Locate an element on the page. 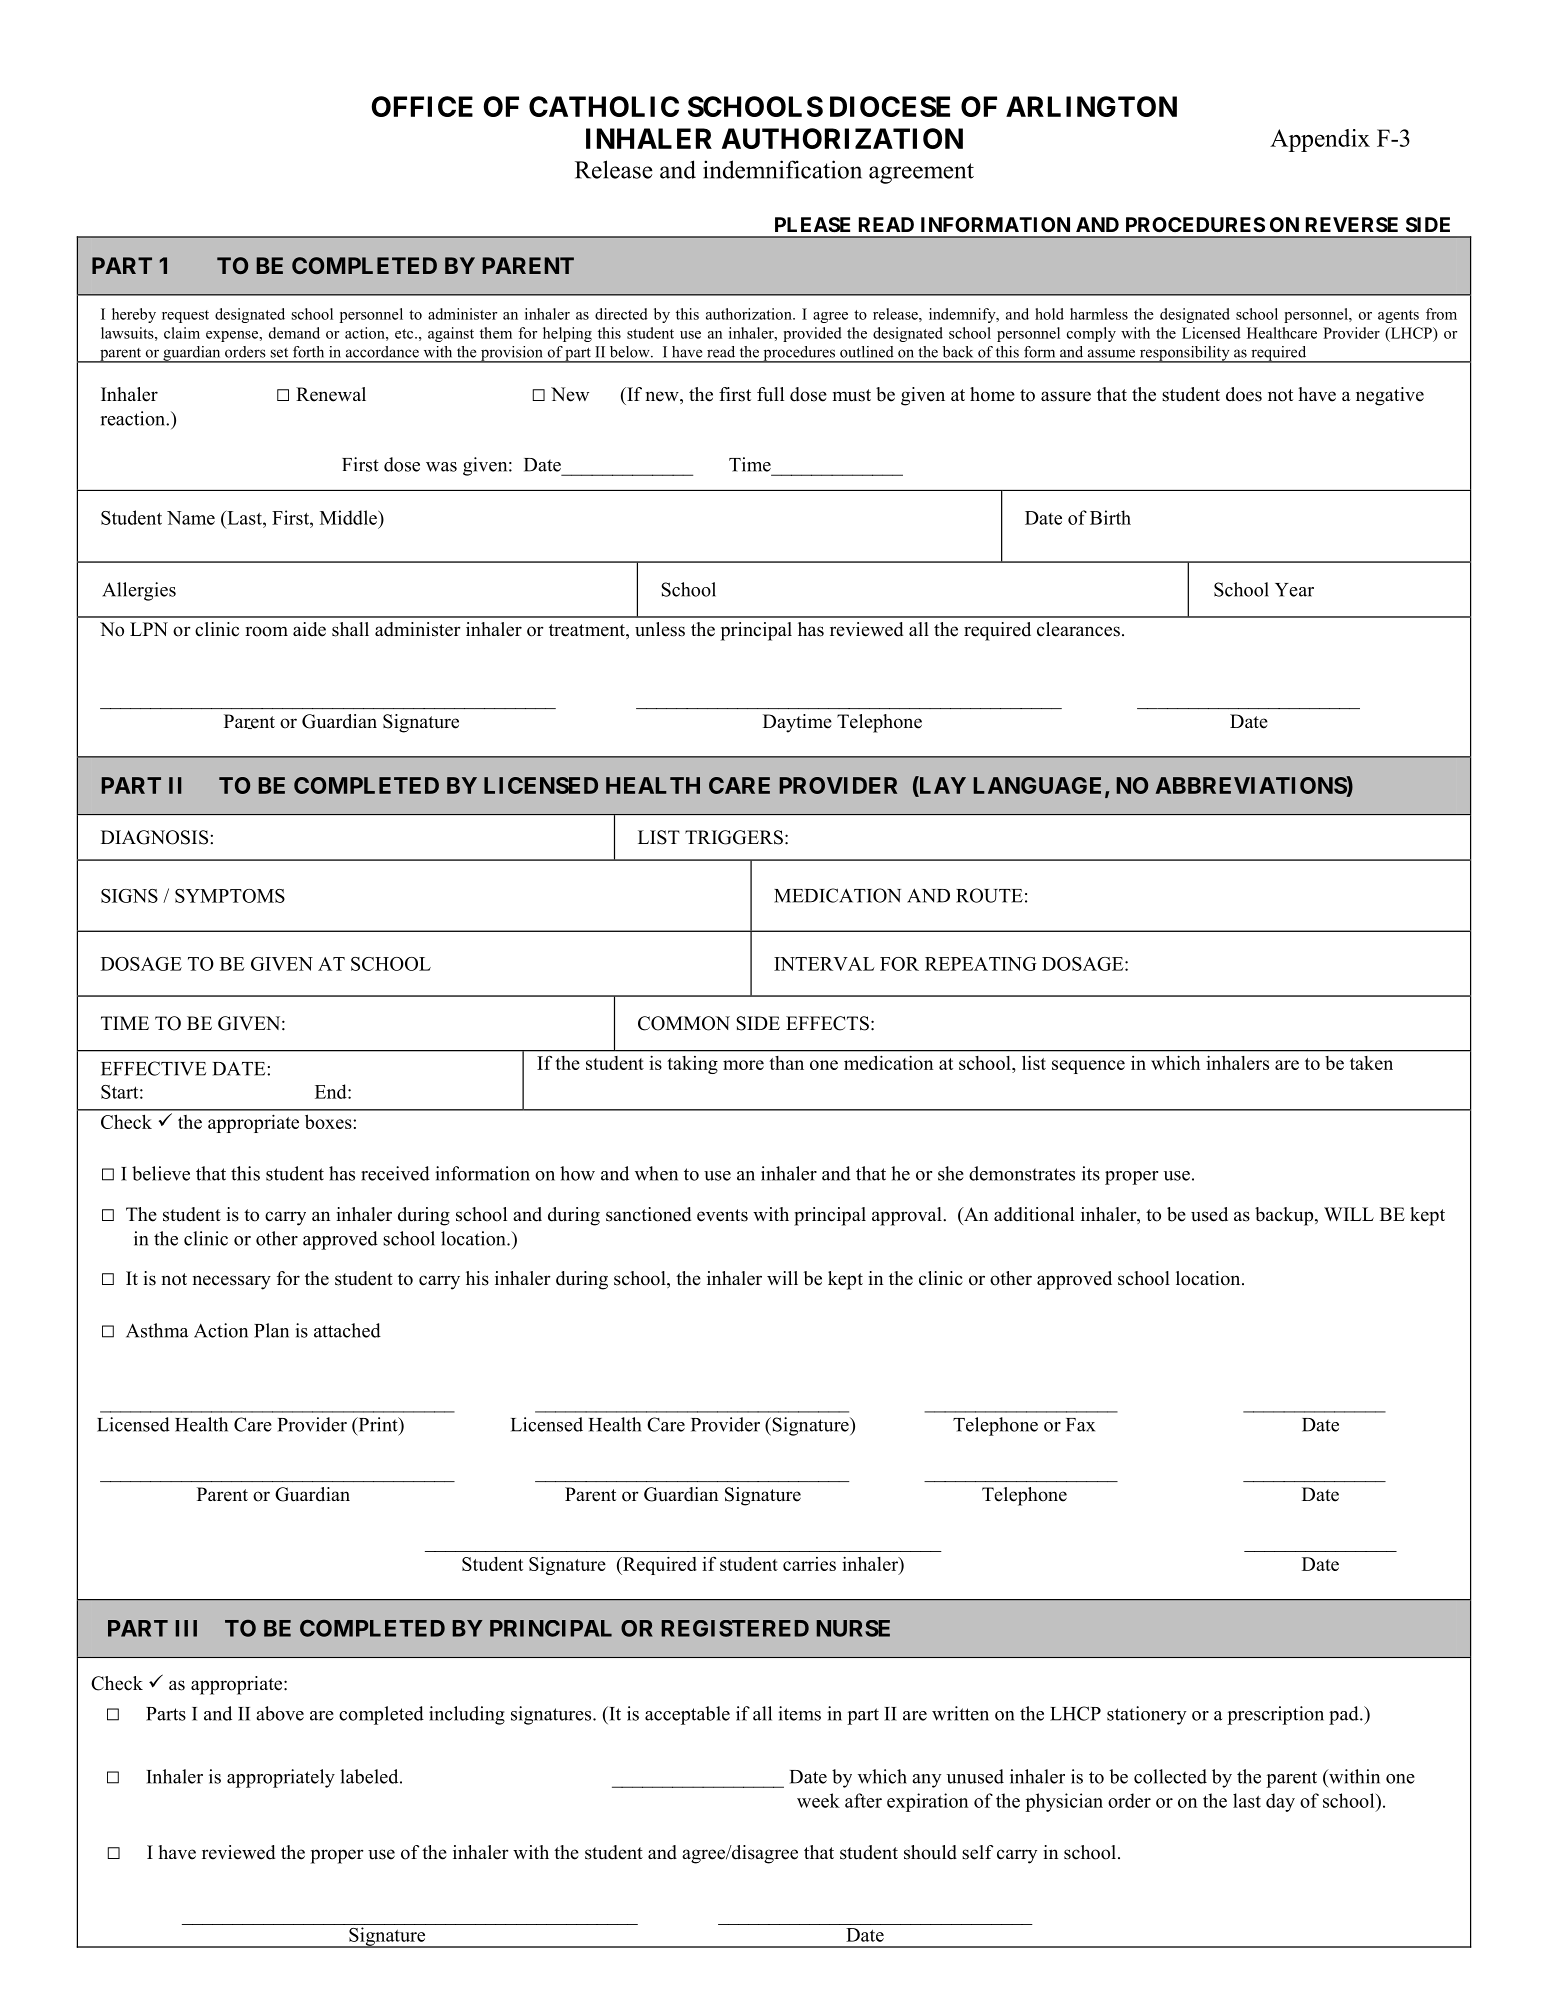  taken is located at coordinates (1371, 1063).
